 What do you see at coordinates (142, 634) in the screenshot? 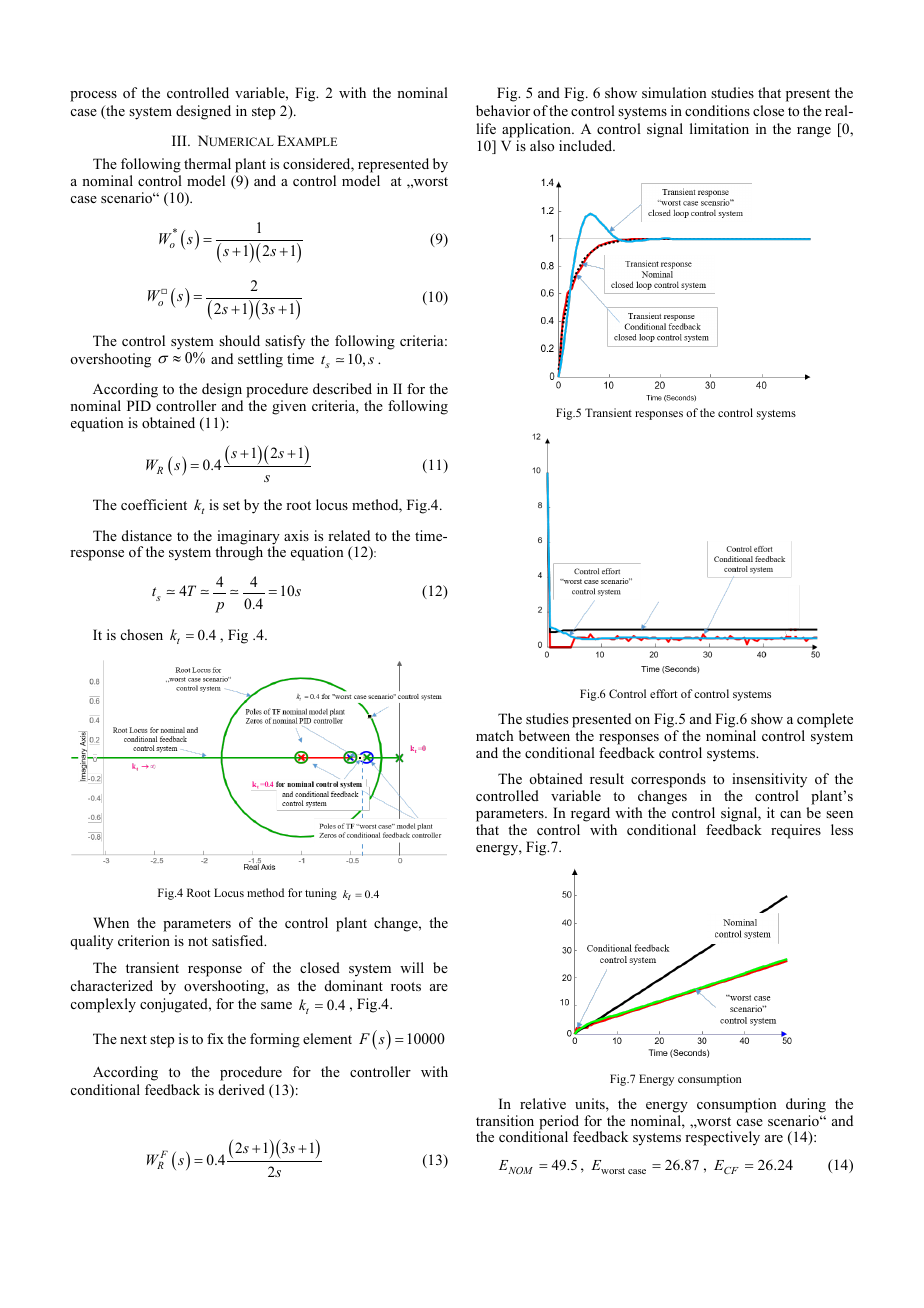
I see `chosen` at bounding box center [142, 634].
